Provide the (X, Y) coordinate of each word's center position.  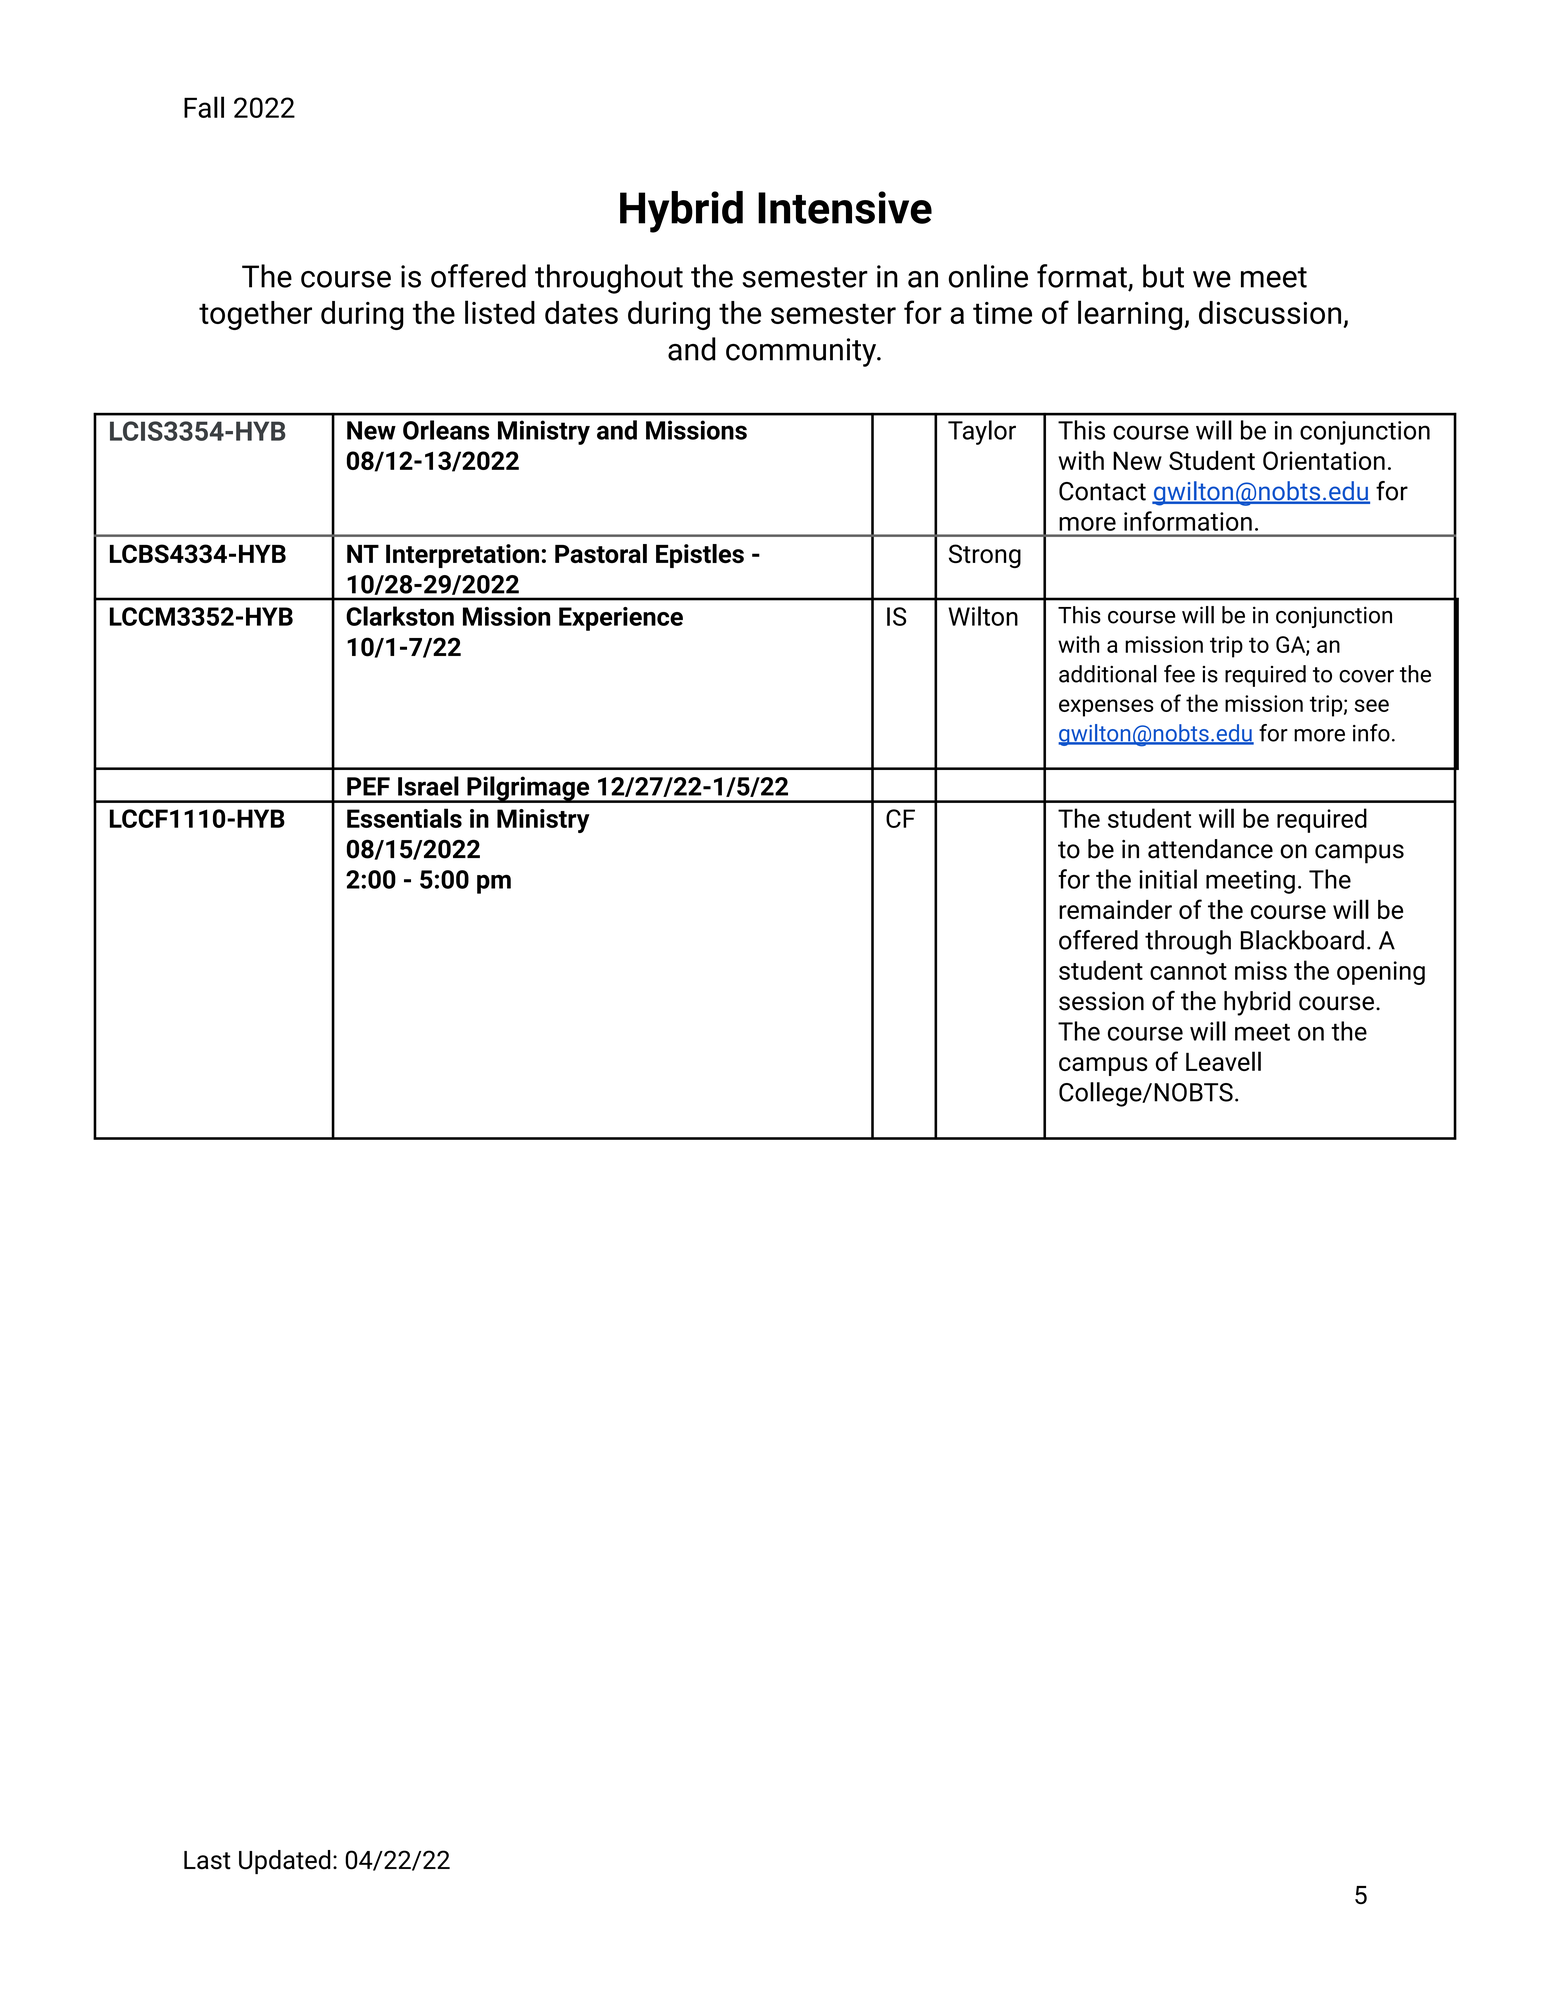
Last (207, 1860)
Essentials (404, 818)
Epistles (700, 556)
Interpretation (462, 556)
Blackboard (1302, 940)
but (1163, 276)
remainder (1115, 909)
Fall (204, 107)
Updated (284, 1862)
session (1101, 1001)
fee (1179, 674)
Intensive (845, 207)
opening (1381, 973)
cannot (1188, 971)
